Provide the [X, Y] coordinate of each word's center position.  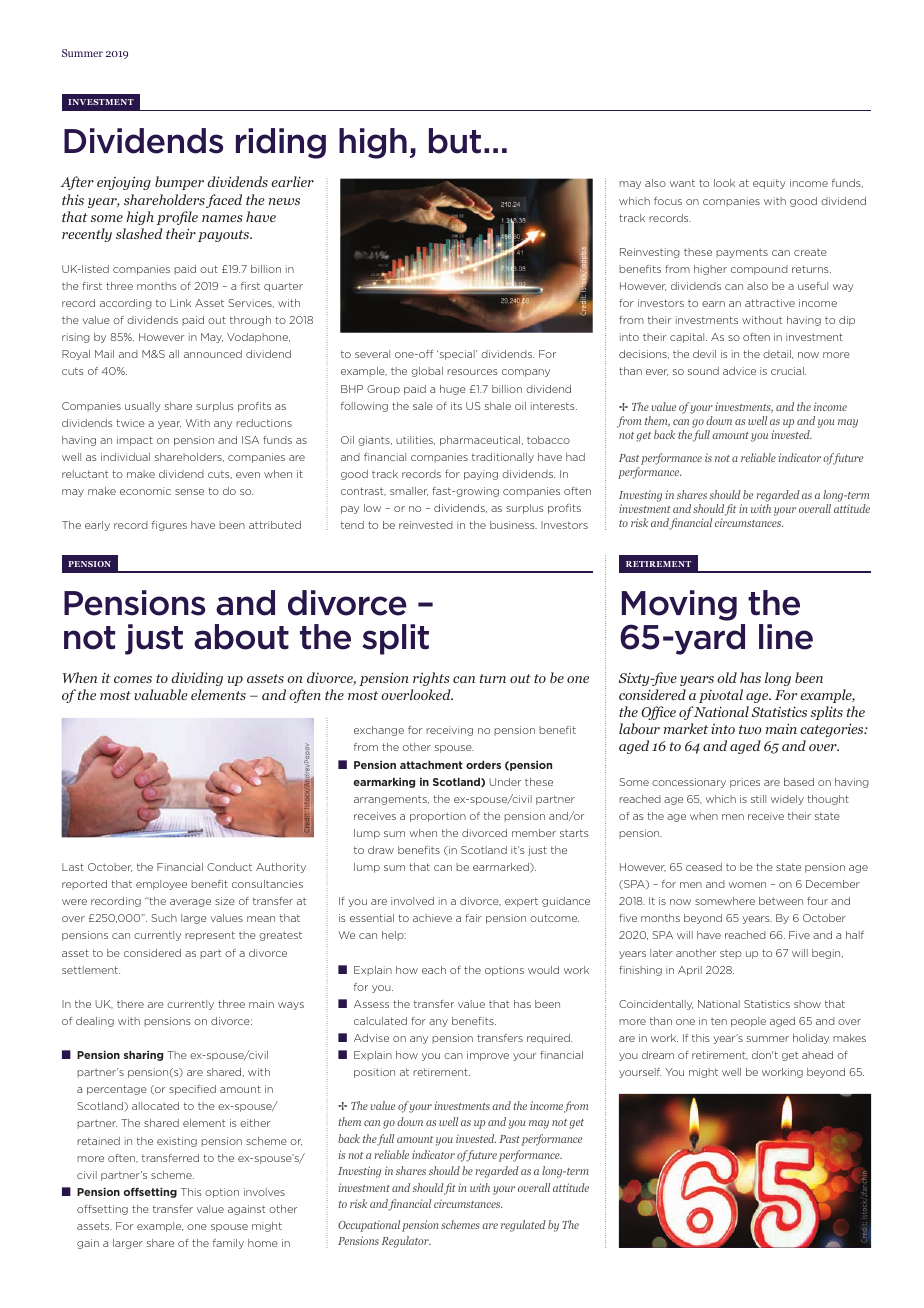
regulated [523, 1226]
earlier [292, 181]
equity [769, 184]
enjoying [124, 183]
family [228, 1244]
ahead [817, 1055]
